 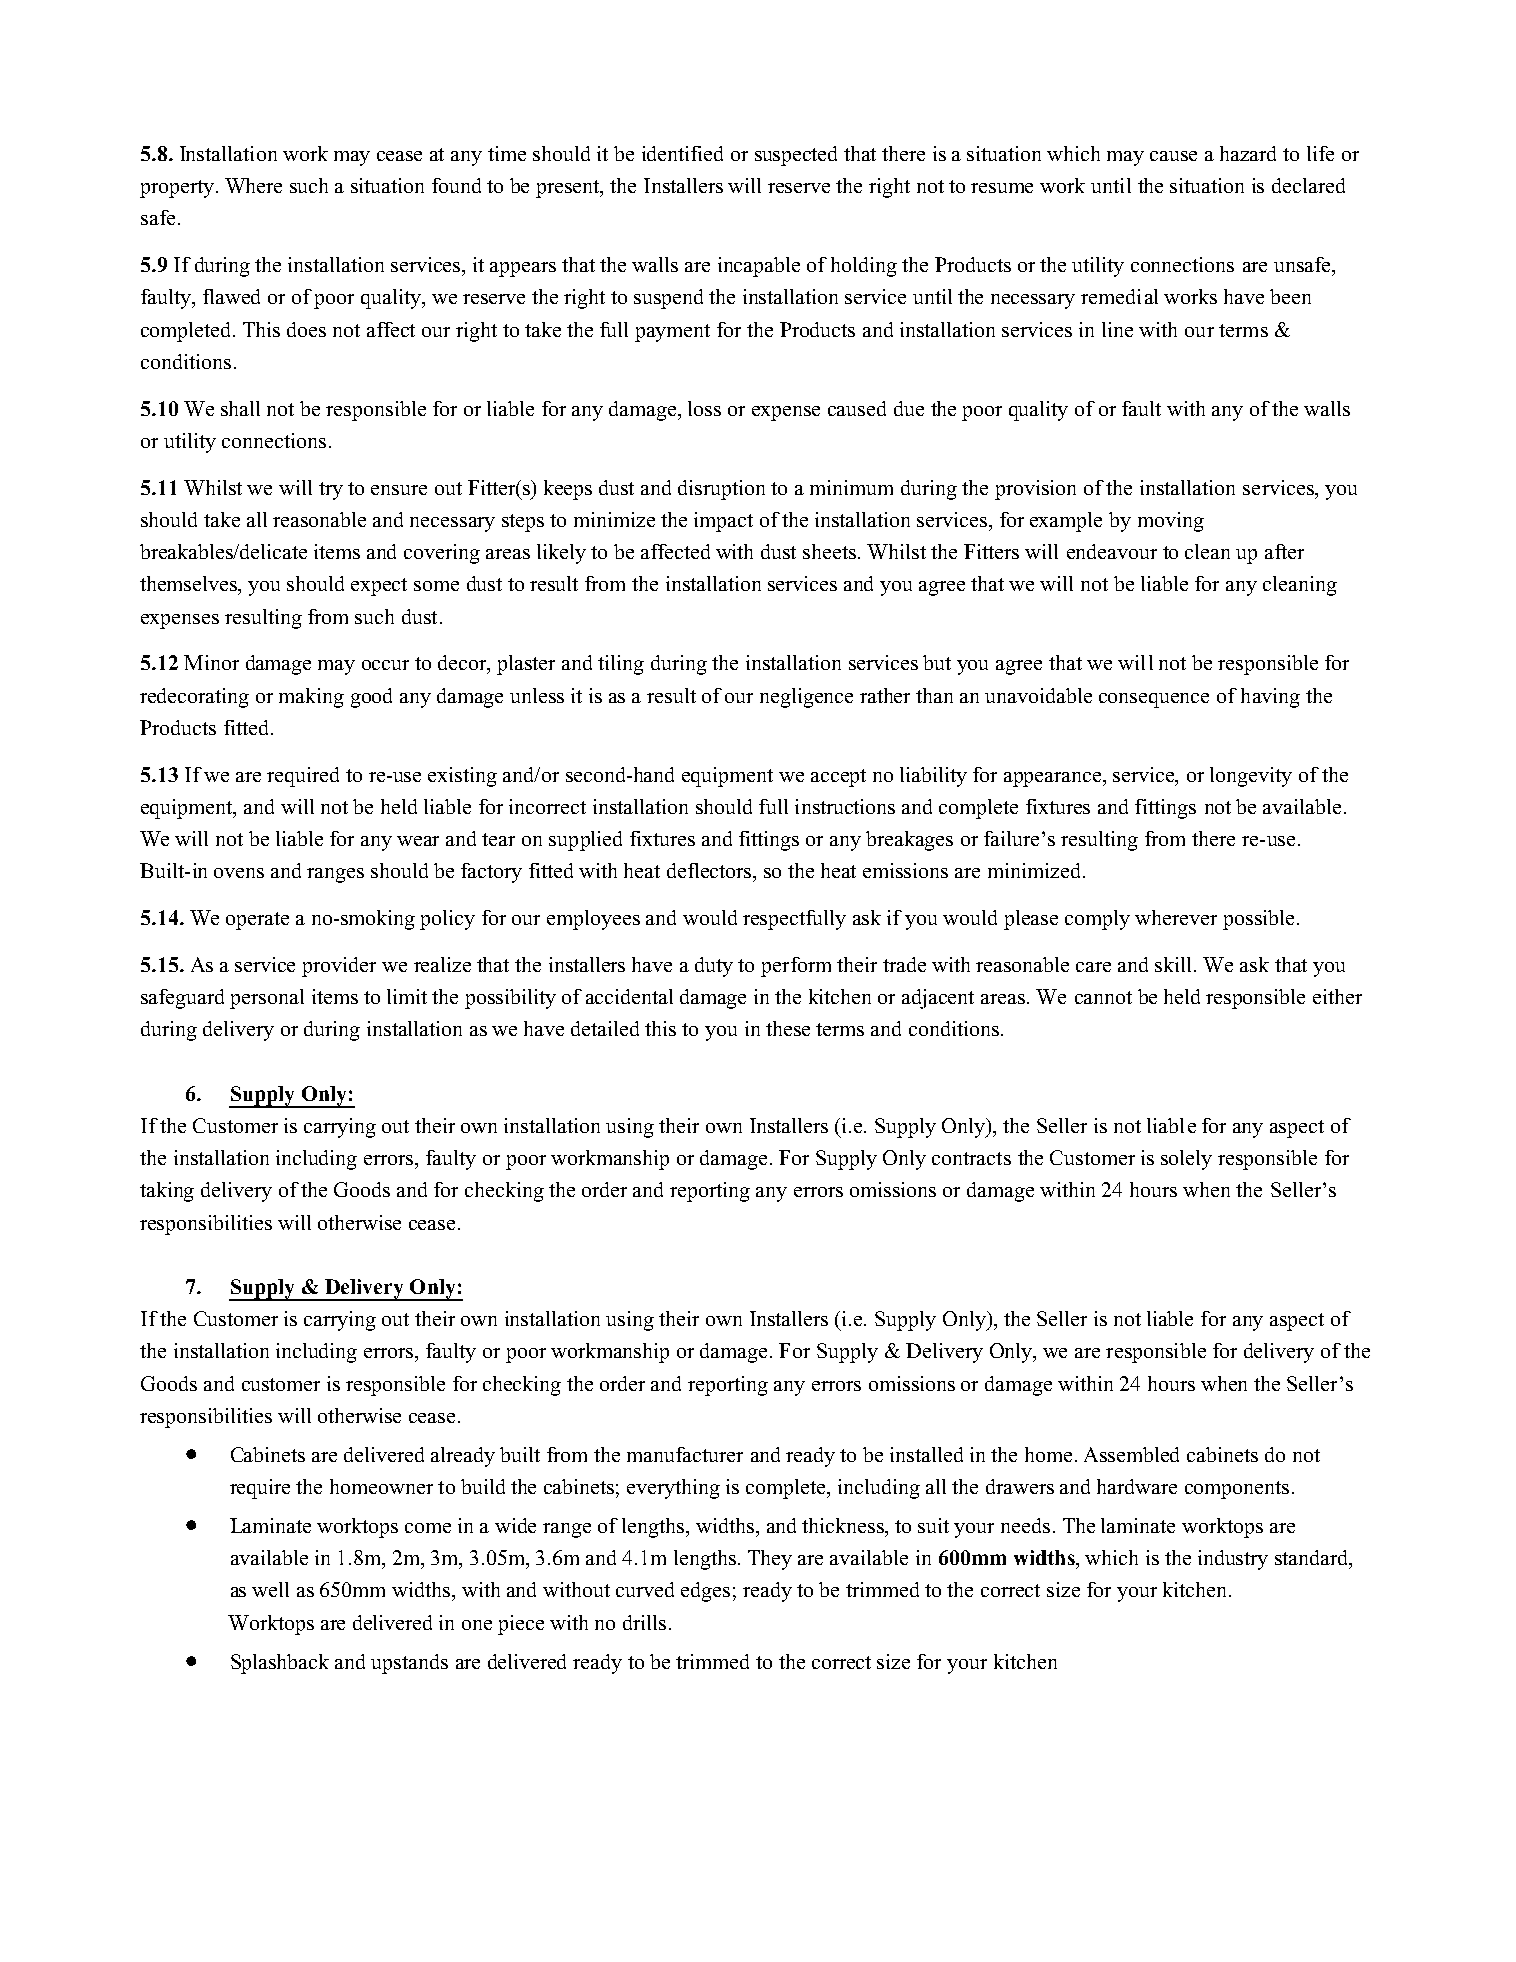 What do you see at coordinates (1237, 1490) in the screenshot?
I see `components` at bounding box center [1237, 1490].
